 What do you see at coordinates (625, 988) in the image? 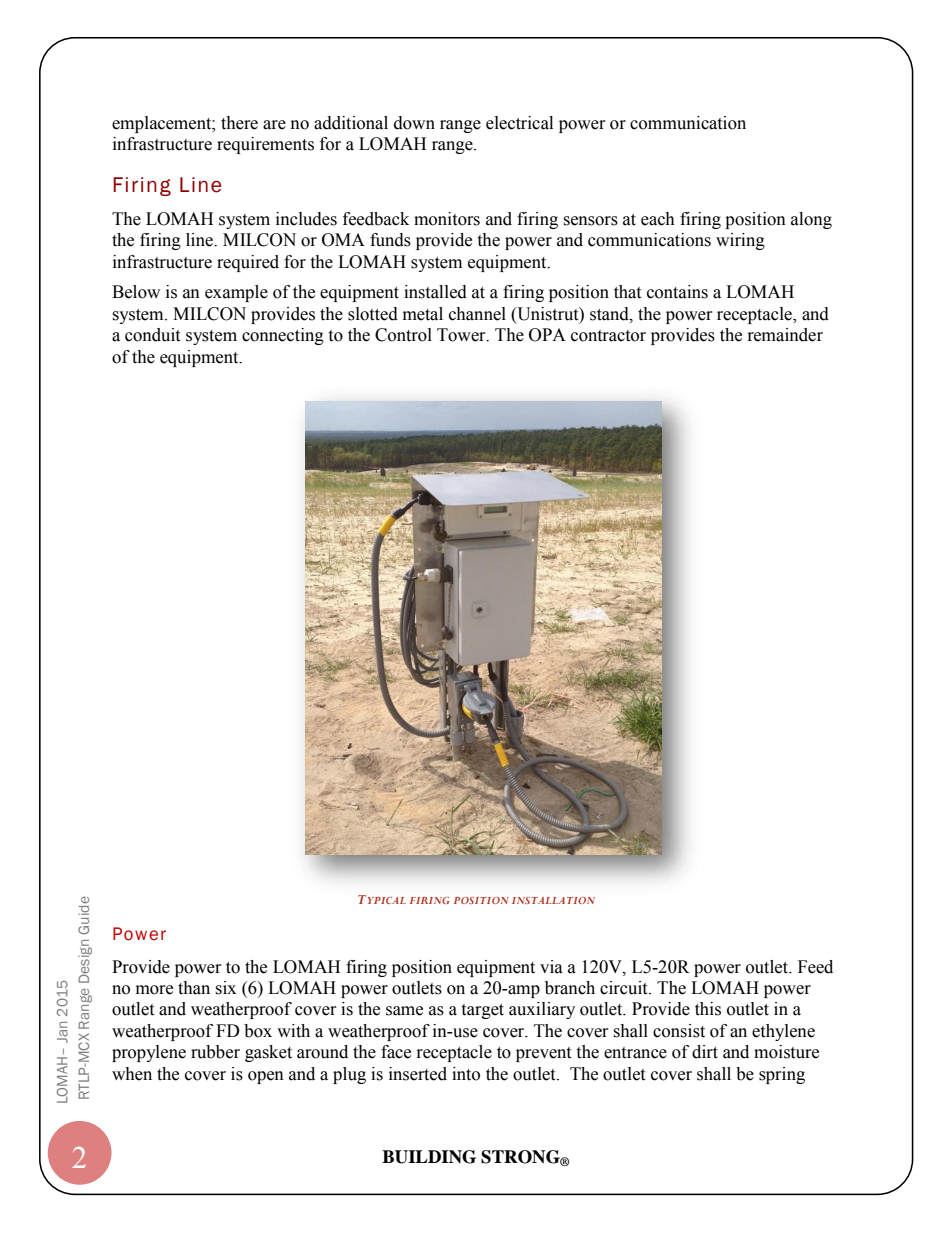
I see `circuit` at bounding box center [625, 988].
